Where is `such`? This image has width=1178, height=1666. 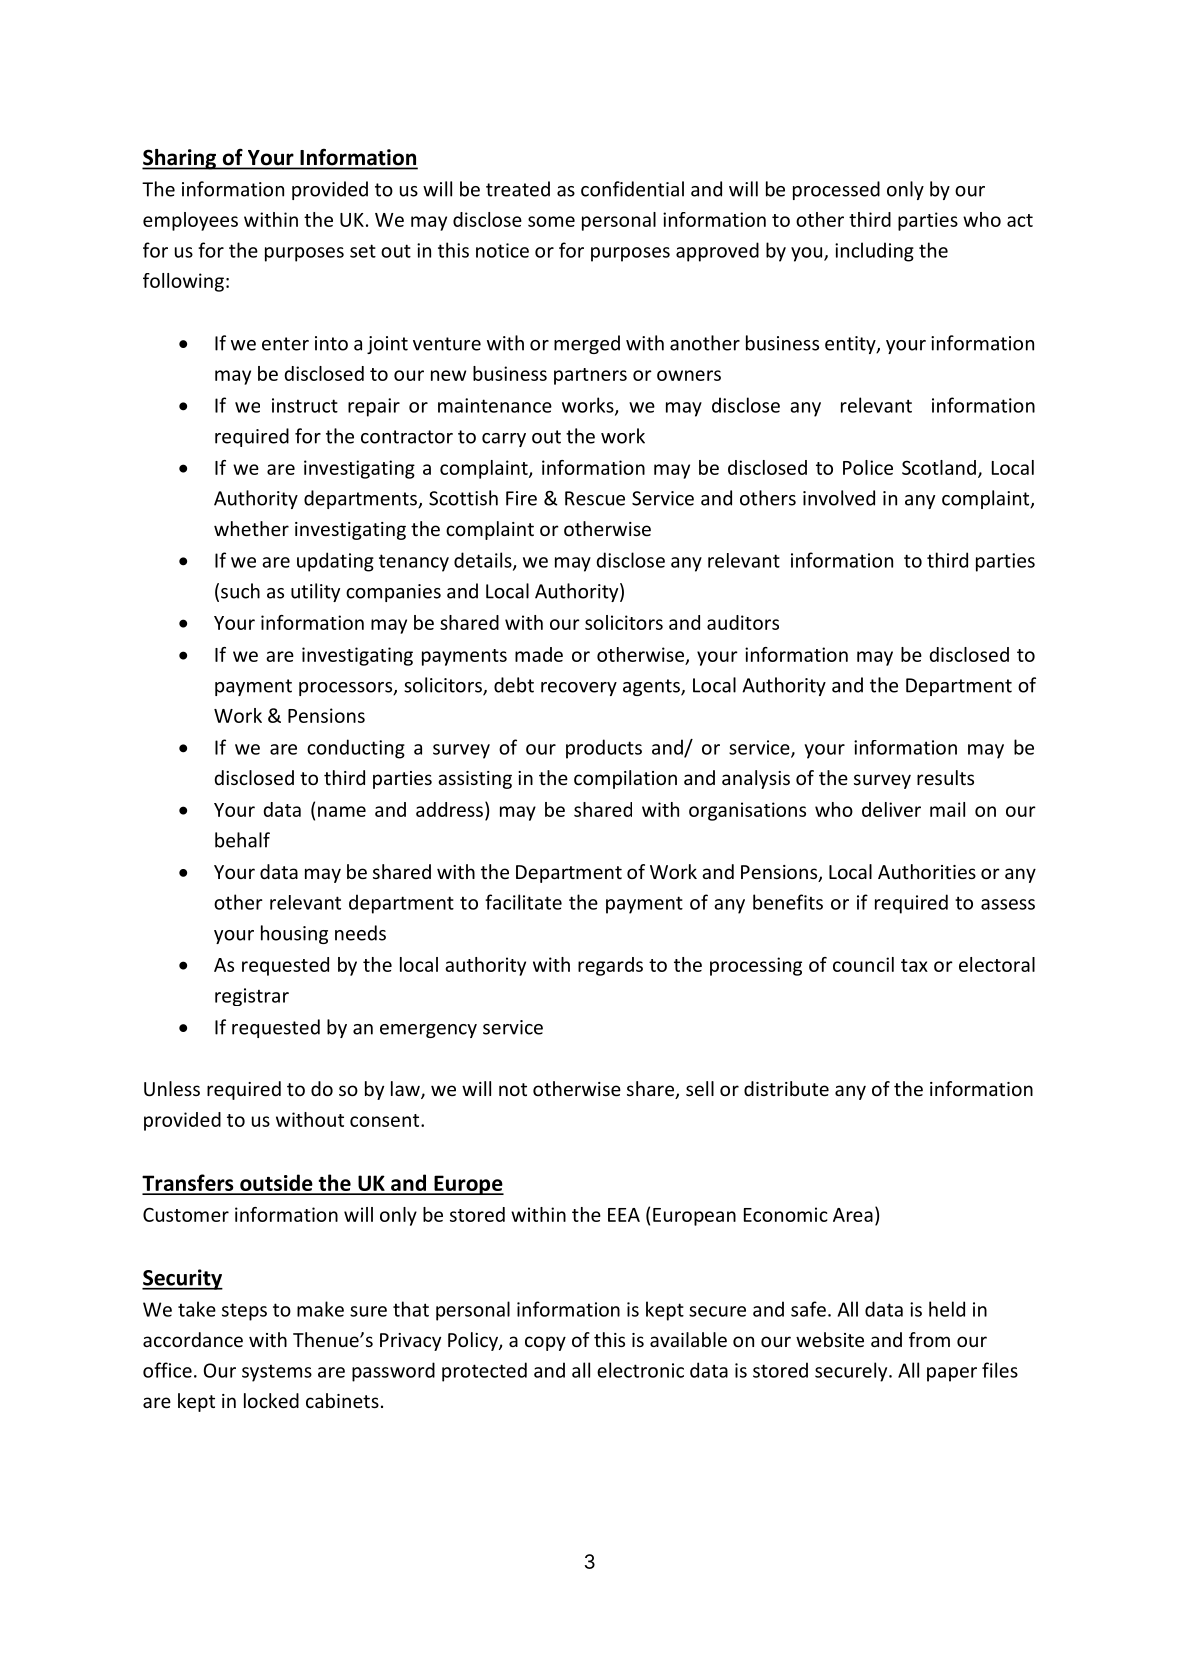 such is located at coordinates (240, 591).
